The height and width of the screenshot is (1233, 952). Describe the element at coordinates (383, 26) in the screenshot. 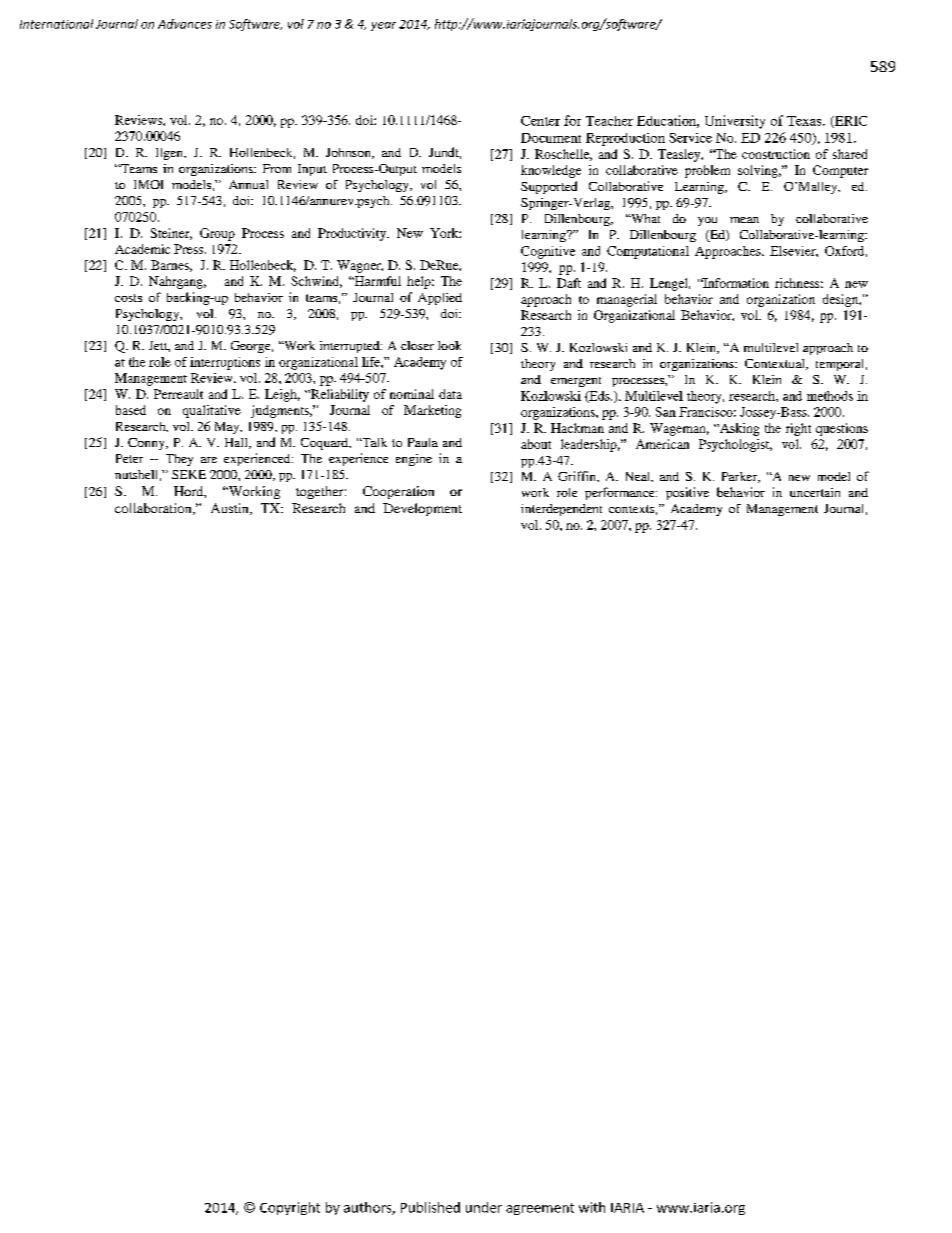

I see `year` at that location.
